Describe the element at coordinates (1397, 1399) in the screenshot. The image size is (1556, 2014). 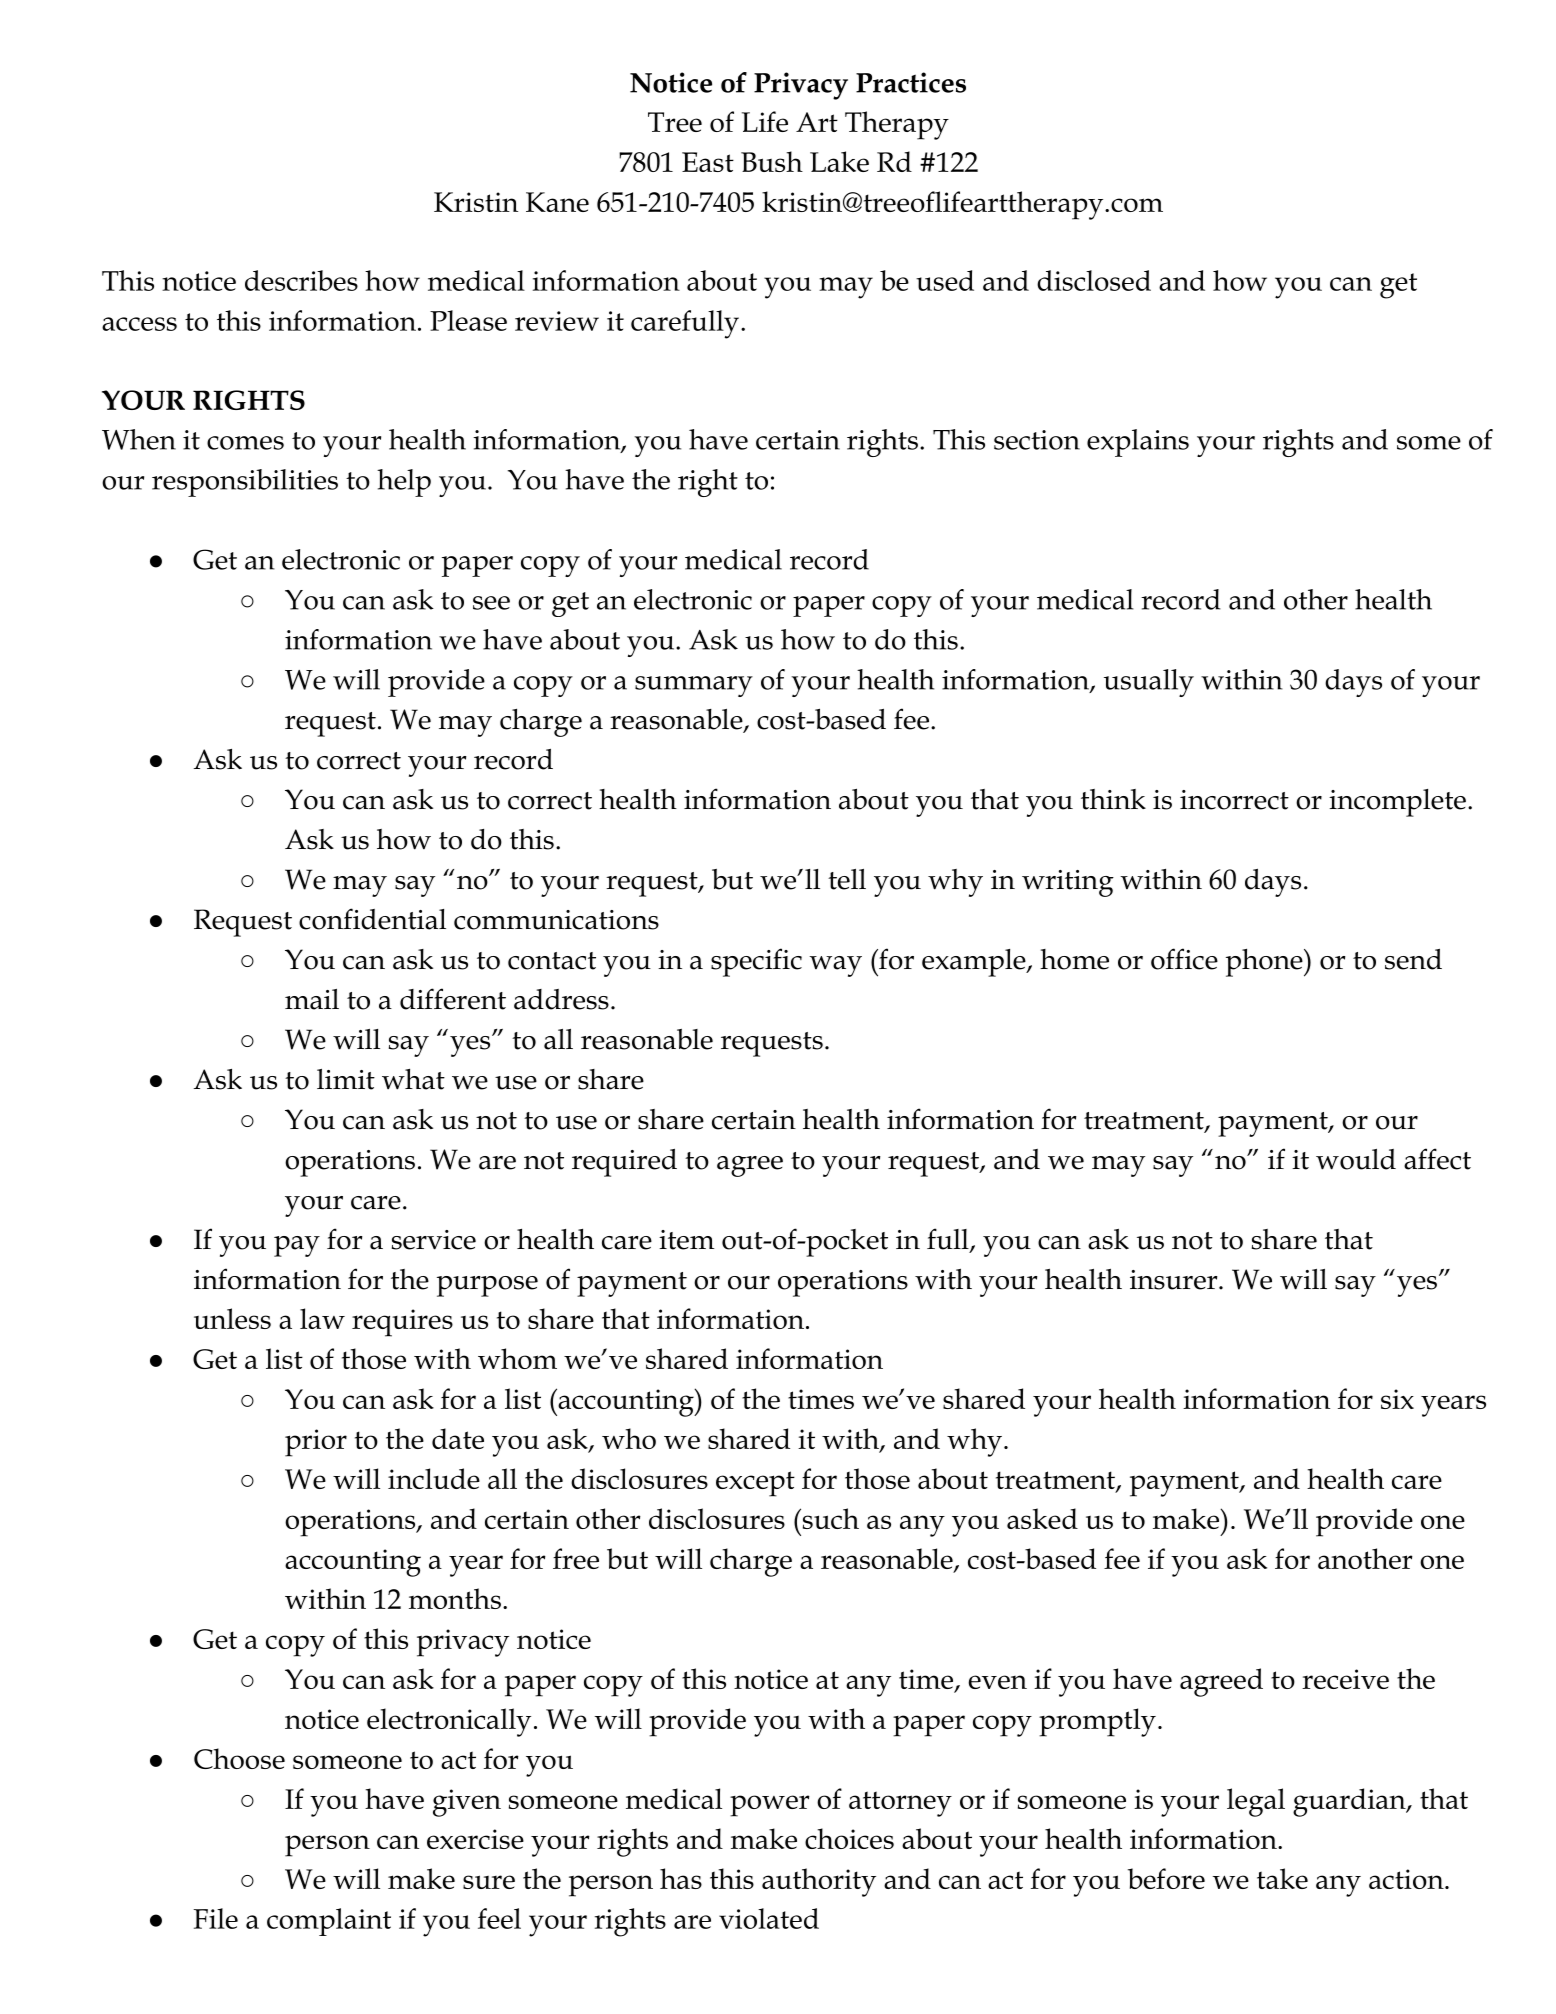
I see `six` at that location.
